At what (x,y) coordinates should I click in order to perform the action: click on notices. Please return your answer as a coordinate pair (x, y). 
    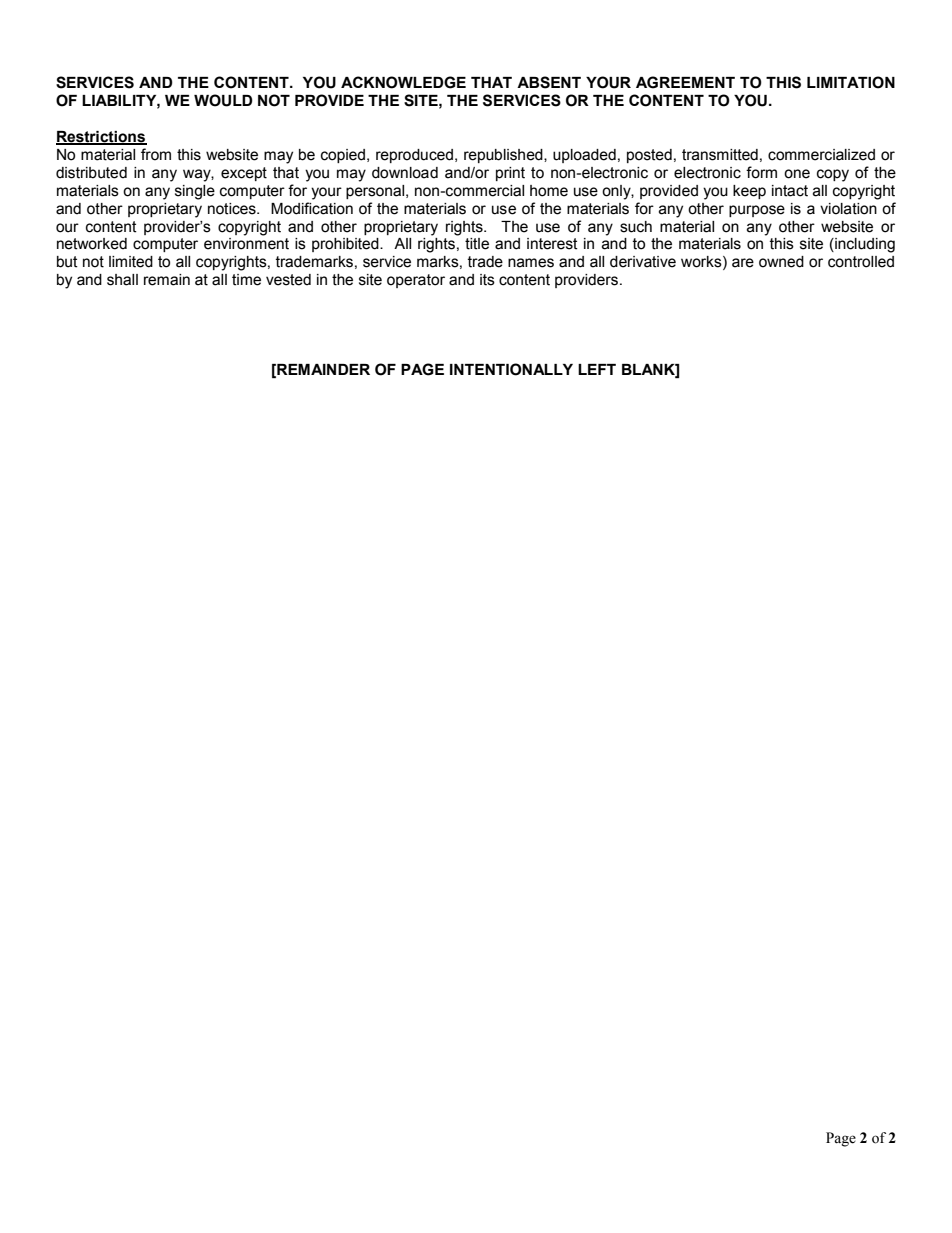
    Looking at the image, I should click on (233, 209).
